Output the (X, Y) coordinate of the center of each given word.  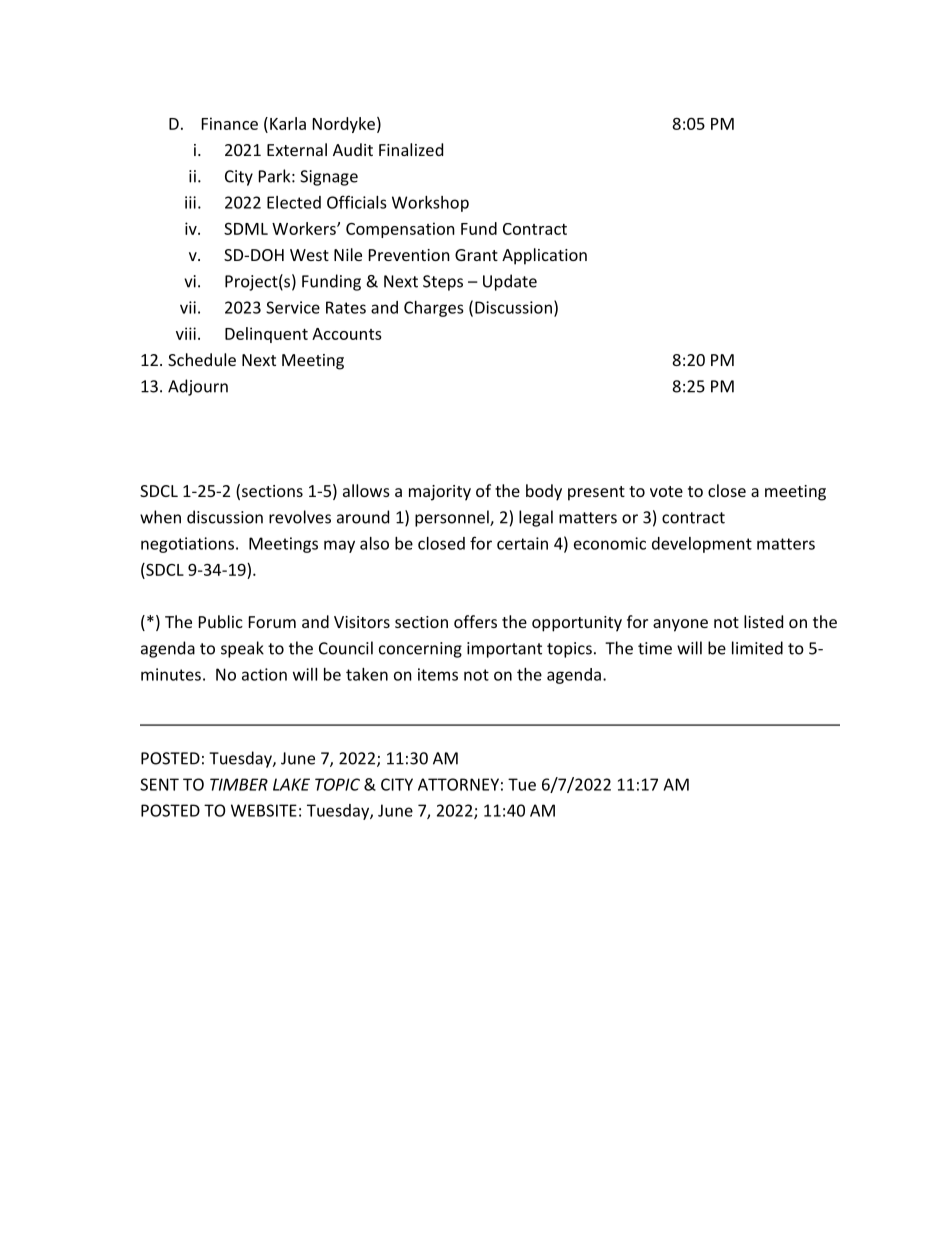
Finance (230, 123)
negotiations (187, 545)
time (655, 648)
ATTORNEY (458, 784)
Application (544, 256)
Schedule (202, 359)
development (702, 545)
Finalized (411, 149)
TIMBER (239, 784)
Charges (434, 309)
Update (510, 282)
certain (522, 543)
